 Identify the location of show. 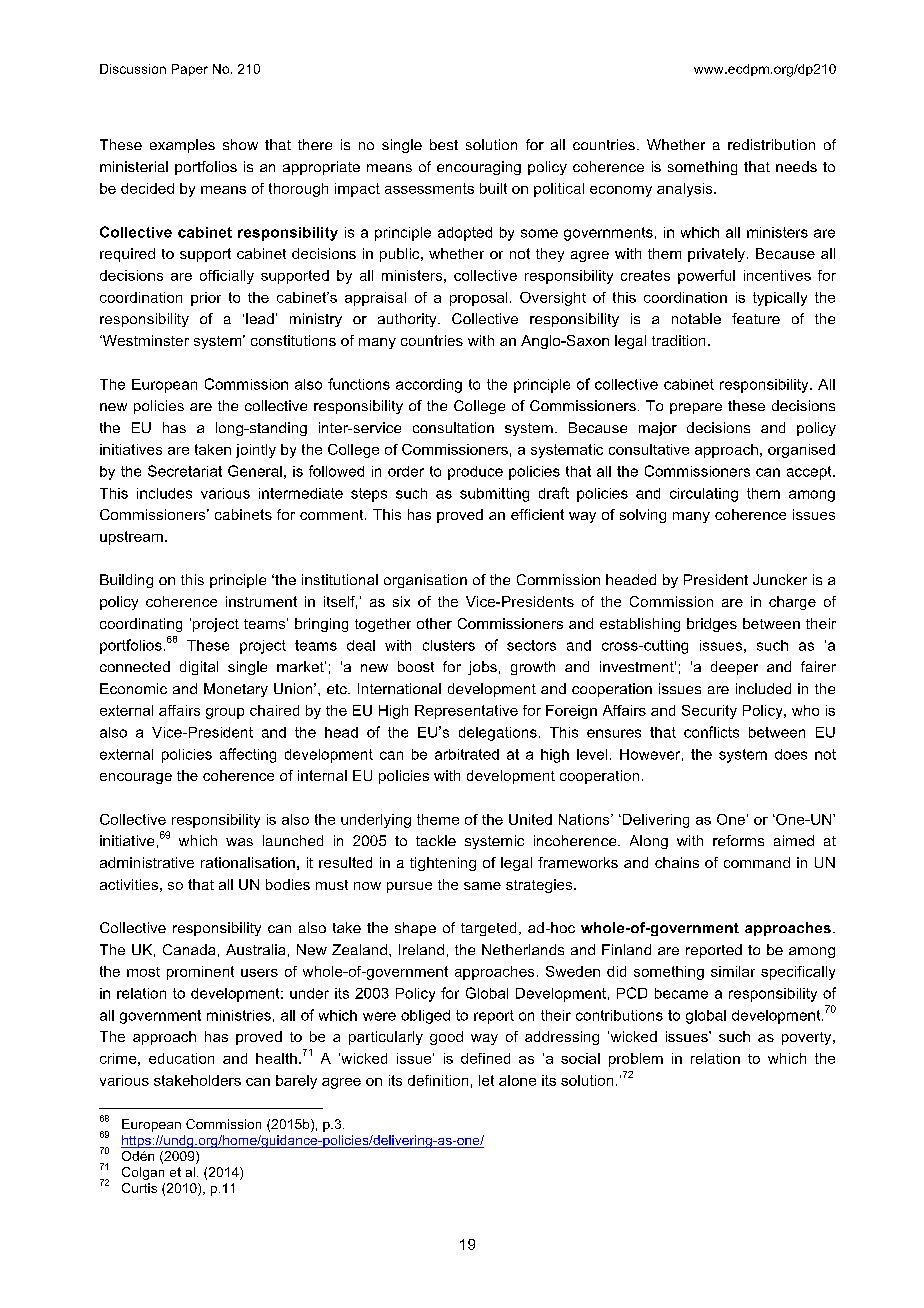
(240, 144).
